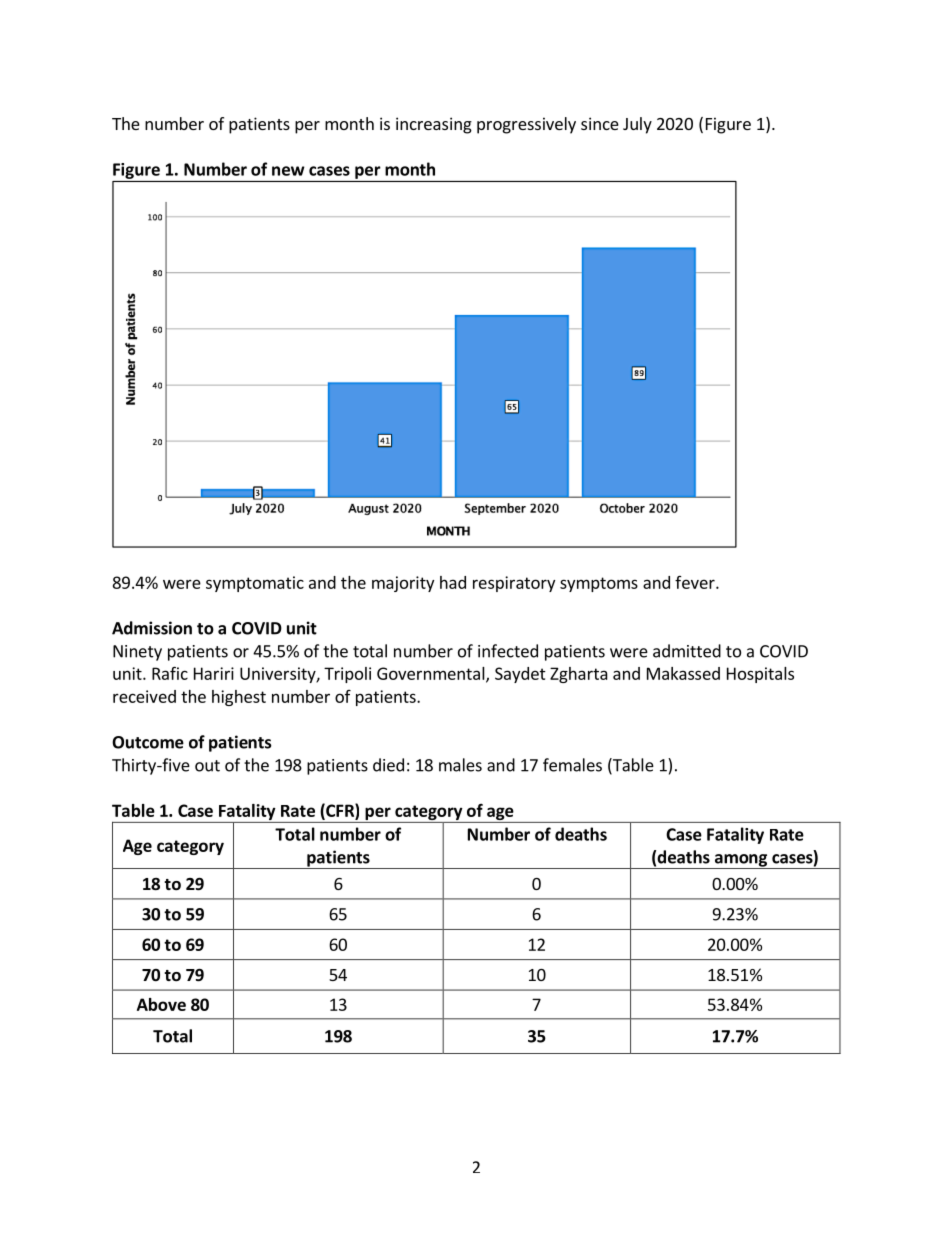  Describe the element at coordinates (403, 584) in the page. I see `majority` at that location.
